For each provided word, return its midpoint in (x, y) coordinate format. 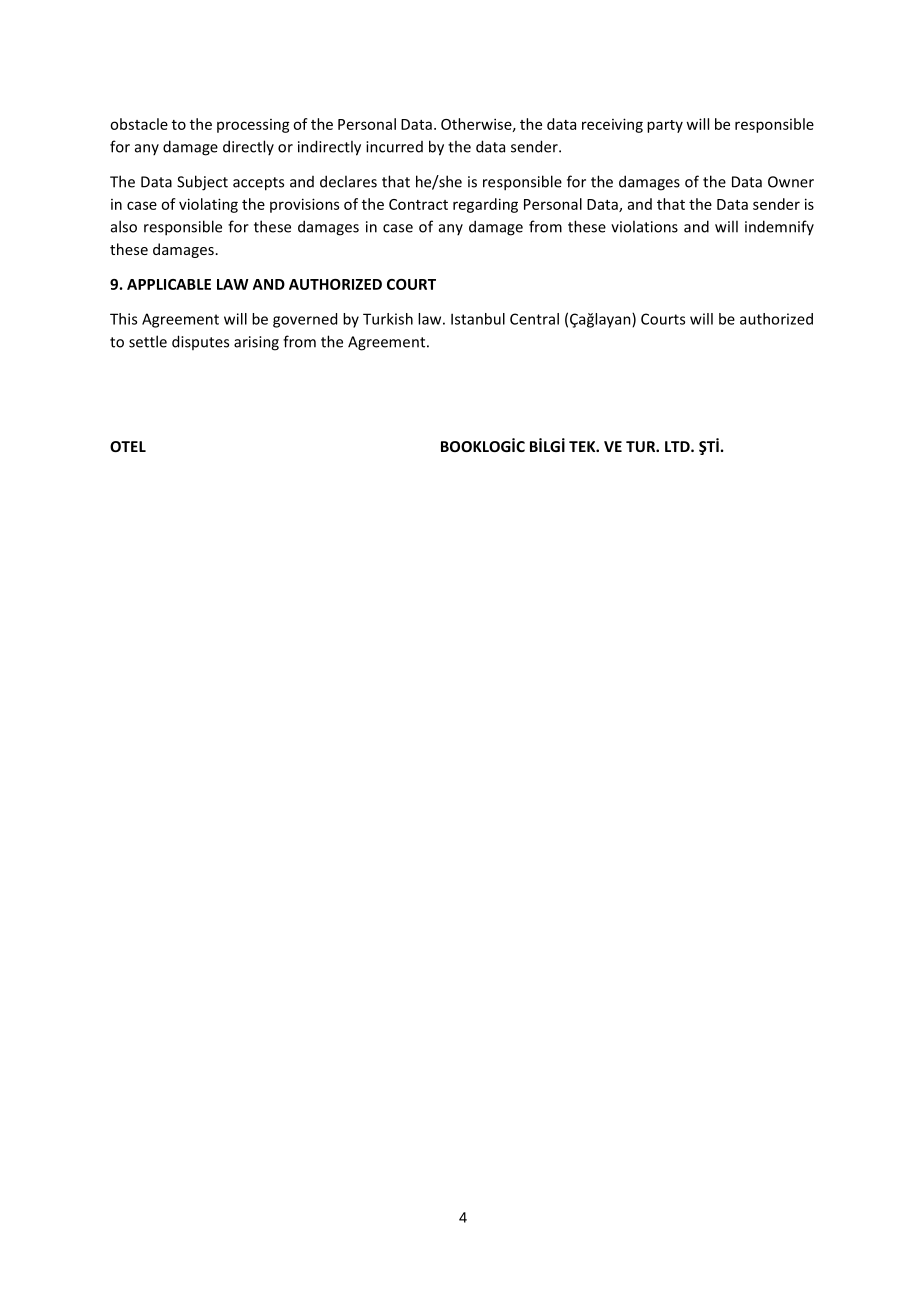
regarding (485, 205)
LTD (678, 446)
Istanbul (478, 319)
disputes (200, 342)
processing (253, 126)
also (124, 226)
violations (644, 226)
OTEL (128, 446)
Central (534, 319)
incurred (394, 147)
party (665, 126)
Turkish (388, 319)
